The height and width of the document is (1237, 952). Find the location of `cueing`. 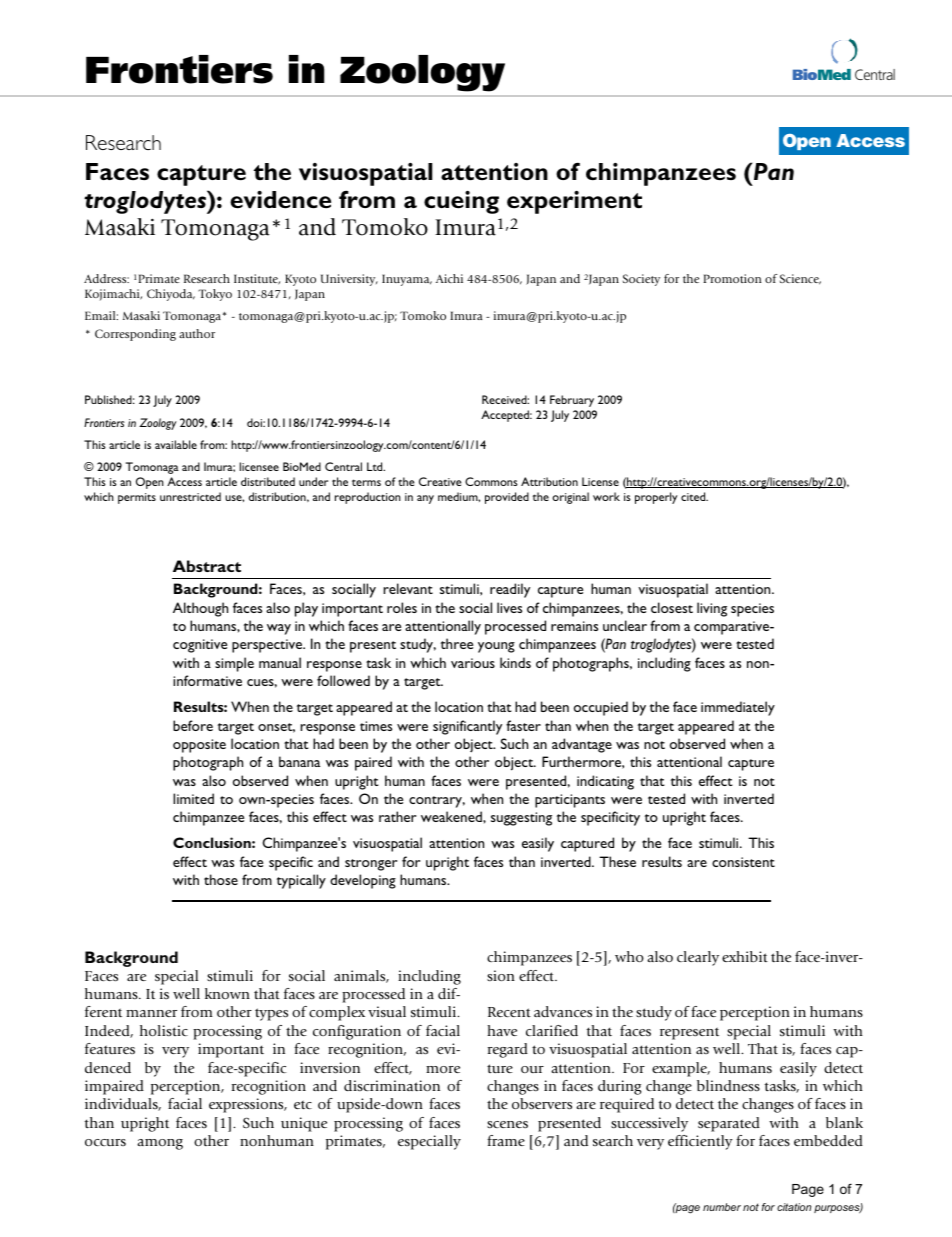

cueing is located at coordinates (461, 202).
